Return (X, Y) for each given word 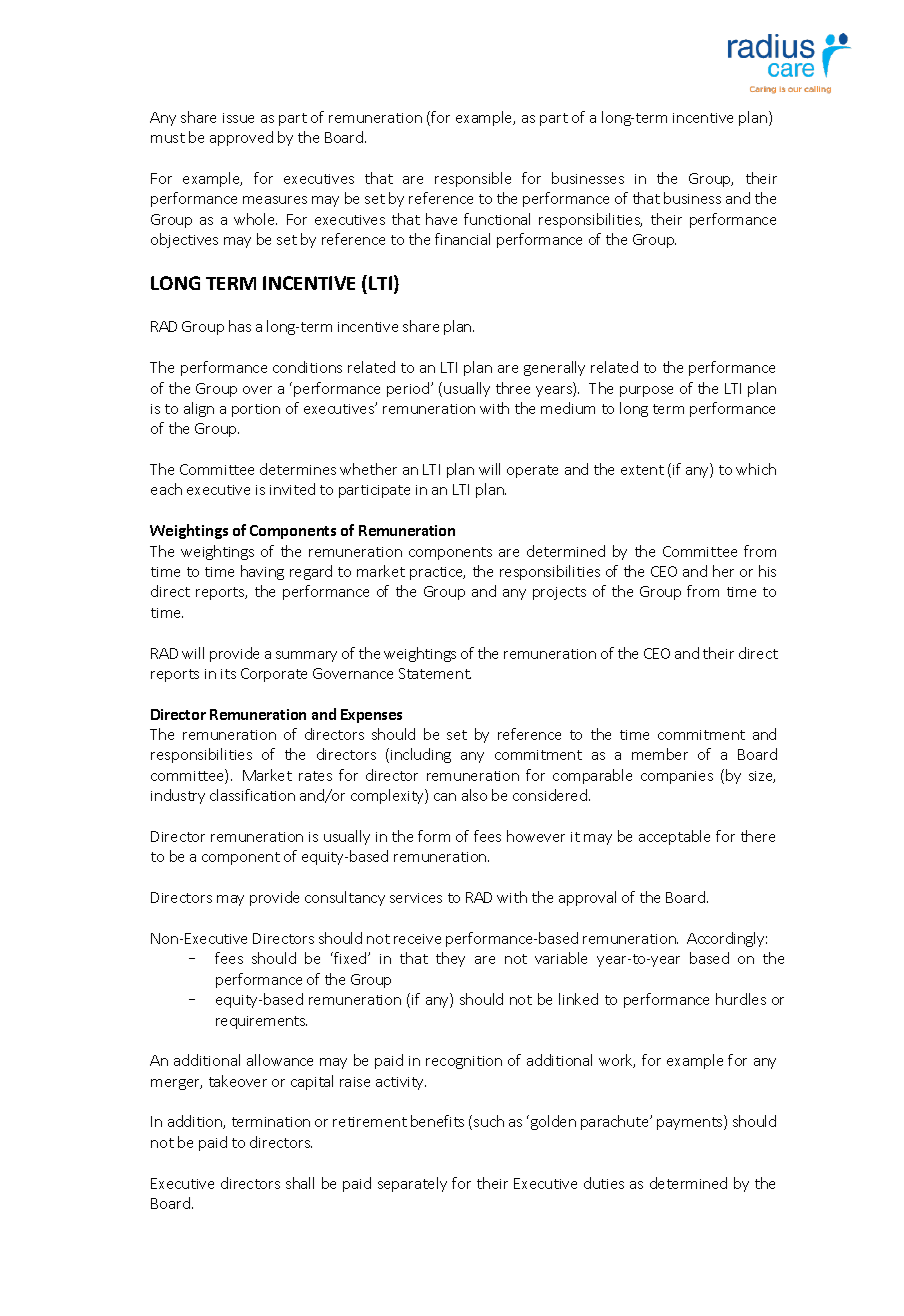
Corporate (274, 675)
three (513, 388)
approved (241, 138)
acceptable (674, 837)
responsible (473, 179)
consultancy (345, 898)
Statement (435, 673)
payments (691, 1123)
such (489, 1121)
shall (300, 1183)
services (416, 898)
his (767, 571)
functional (497, 219)
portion (256, 410)
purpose (646, 391)
